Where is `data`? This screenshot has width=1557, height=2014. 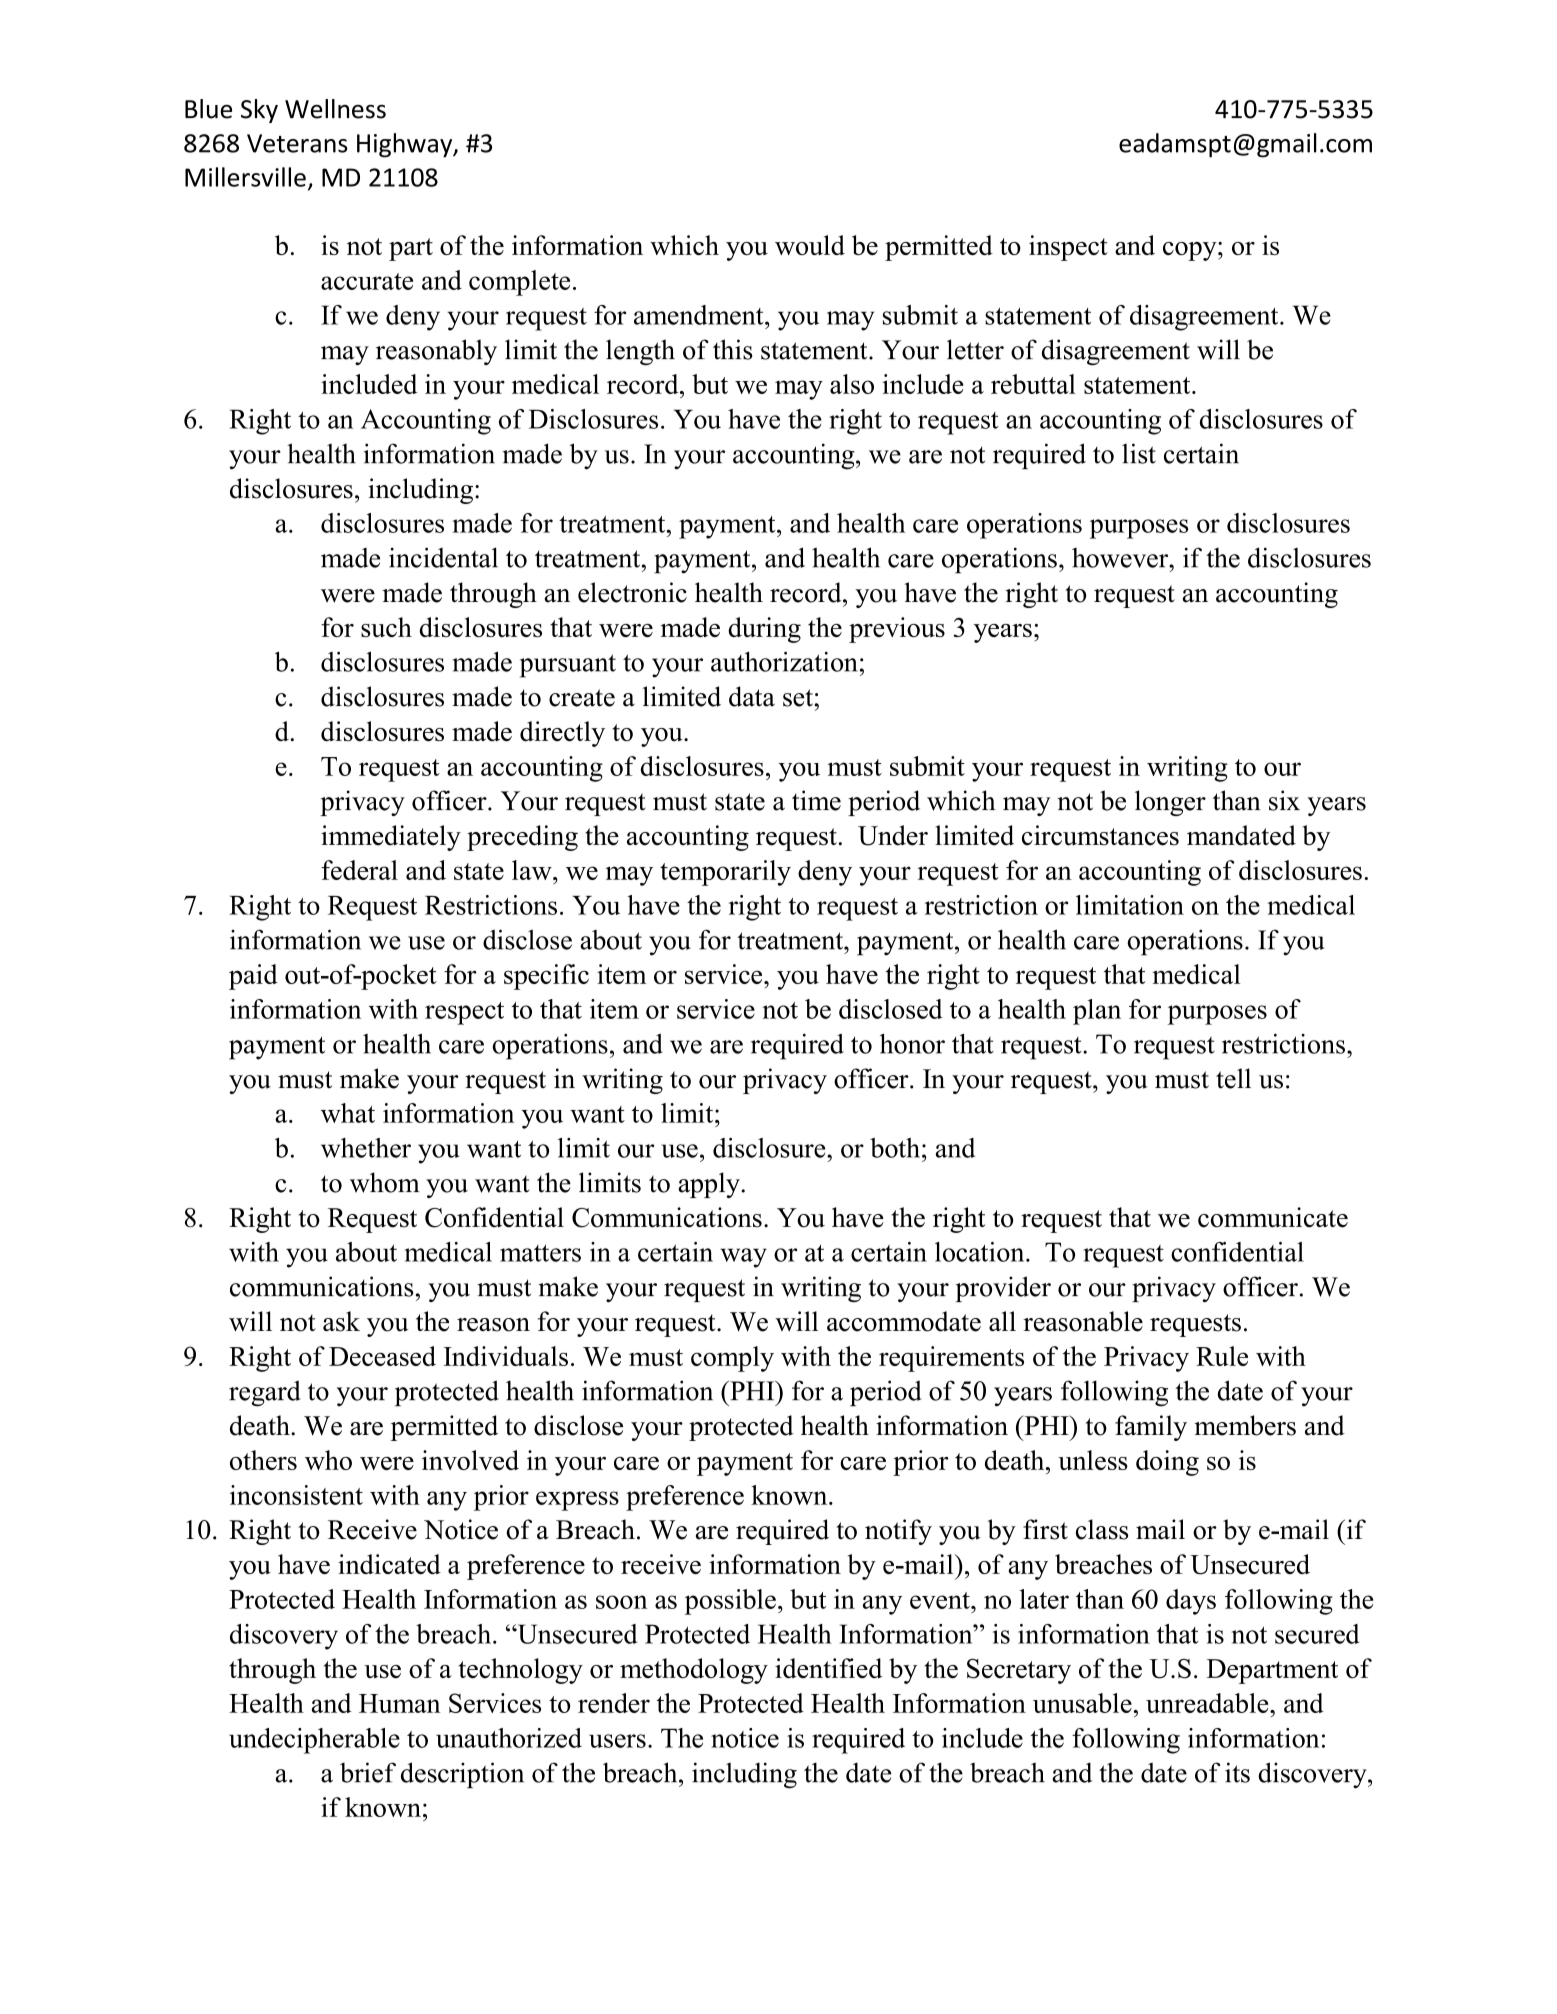
data is located at coordinates (752, 696).
